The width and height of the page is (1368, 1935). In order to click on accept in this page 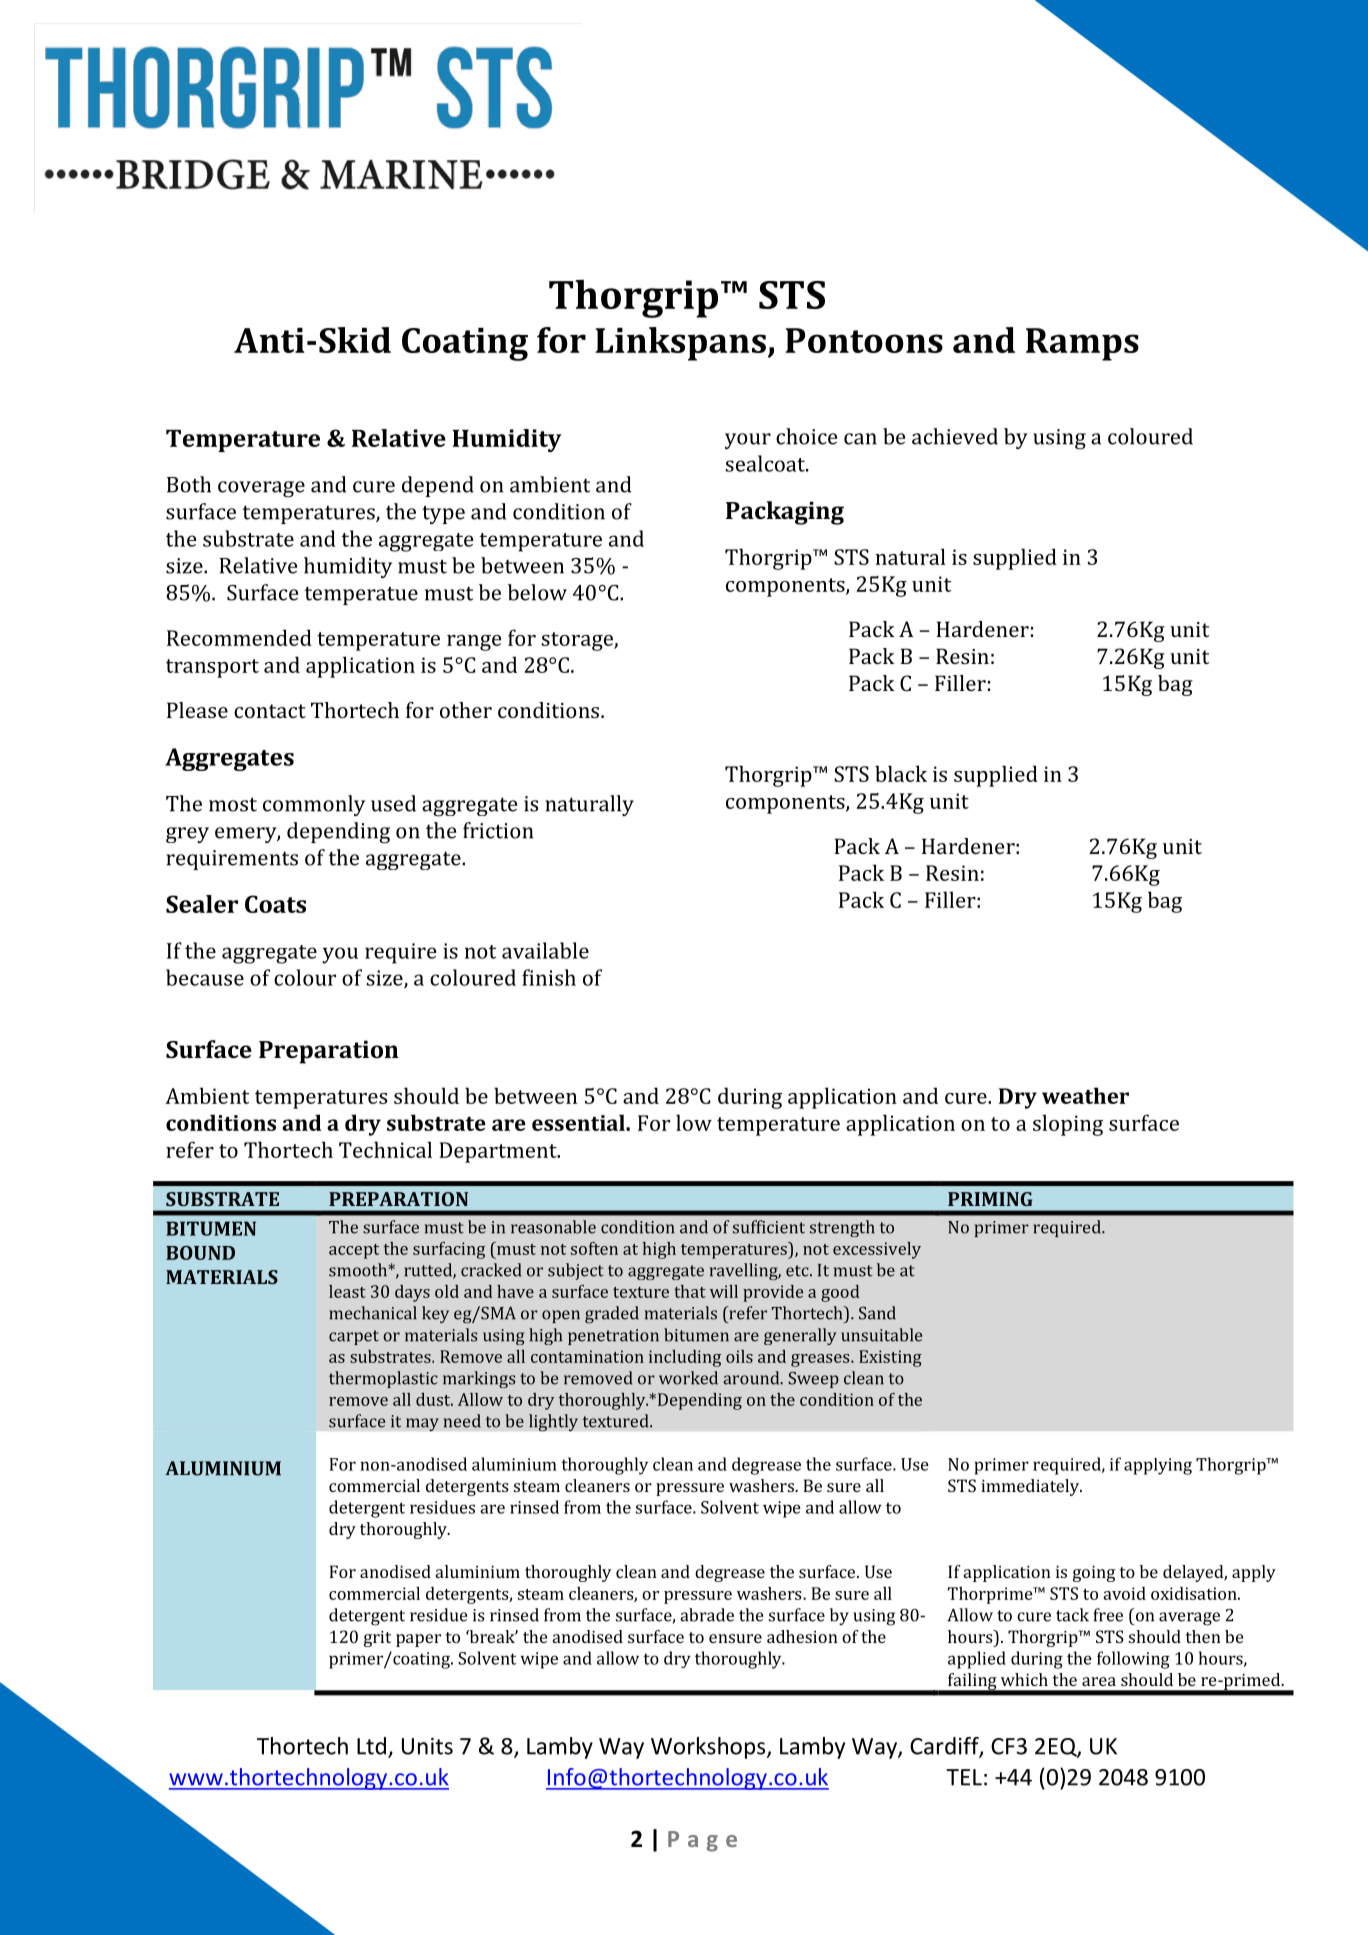, I will do `click(354, 1251)`.
